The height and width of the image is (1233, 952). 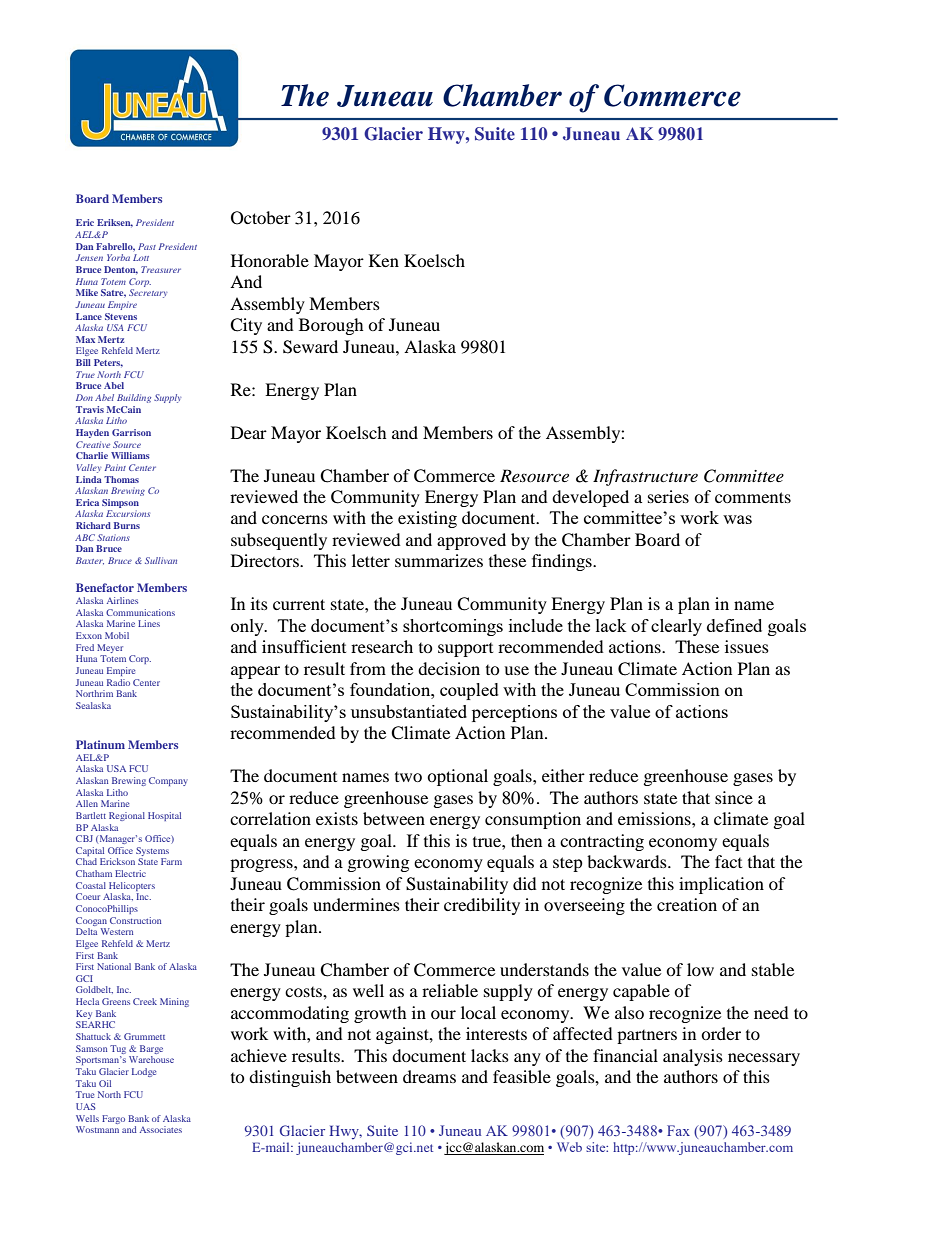 What do you see at coordinates (118, 682) in the image?
I see `Radio` at bounding box center [118, 682].
